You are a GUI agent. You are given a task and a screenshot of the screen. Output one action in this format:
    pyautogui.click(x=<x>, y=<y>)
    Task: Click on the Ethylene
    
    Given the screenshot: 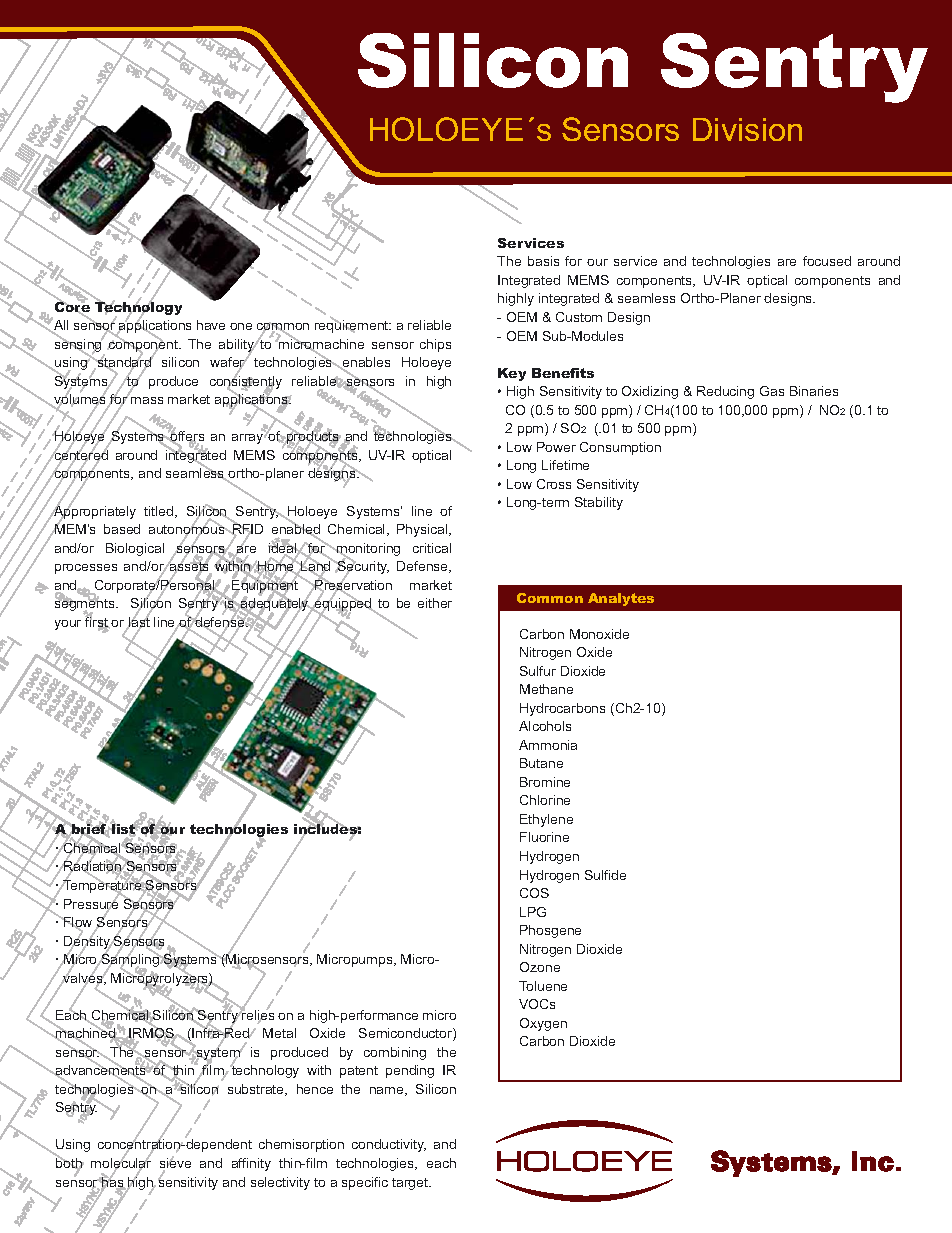 What is the action you would take?
    pyautogui.click(x=546, y=820)
